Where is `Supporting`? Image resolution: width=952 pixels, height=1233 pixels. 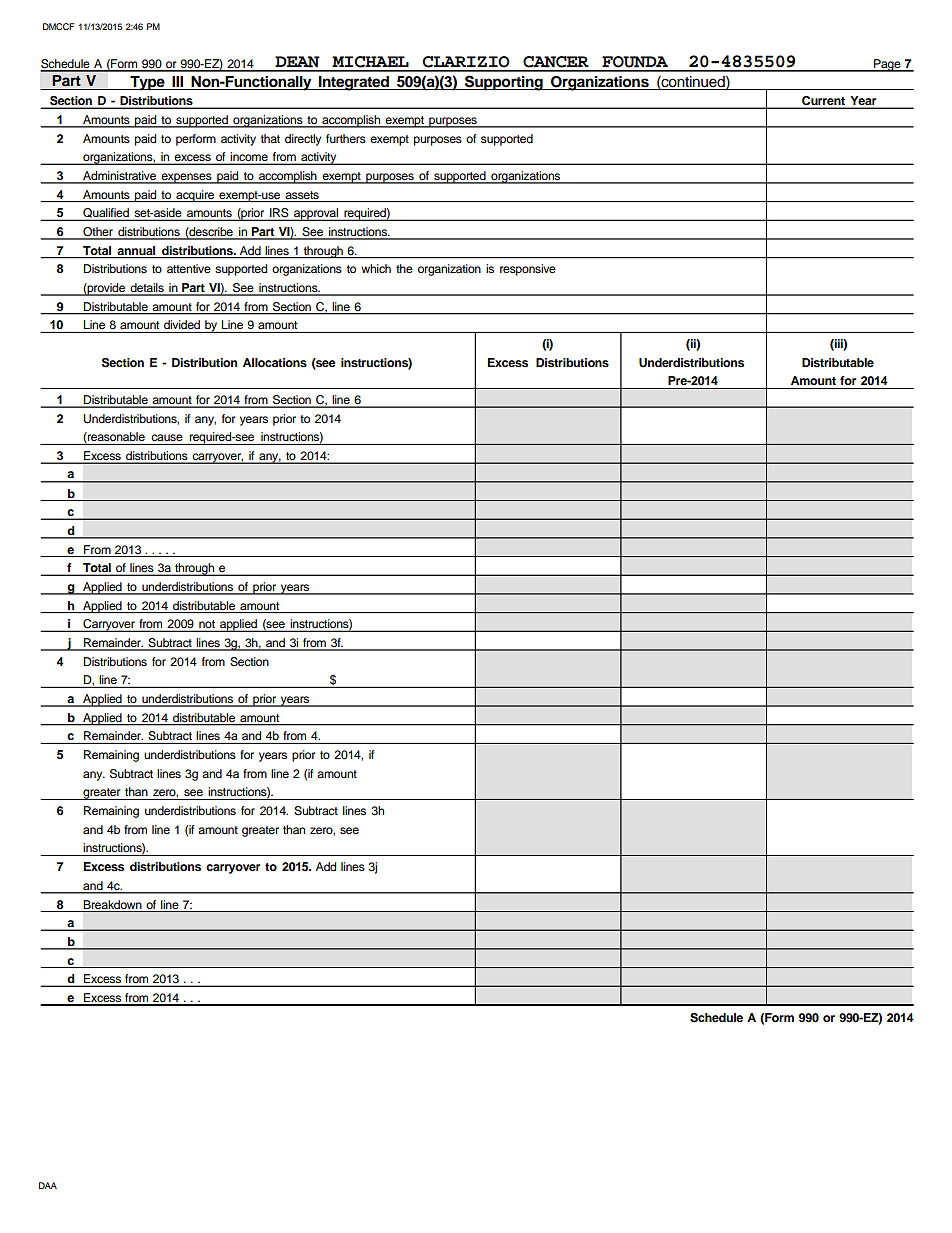 Supporting is located at coordinates (504, 83).
